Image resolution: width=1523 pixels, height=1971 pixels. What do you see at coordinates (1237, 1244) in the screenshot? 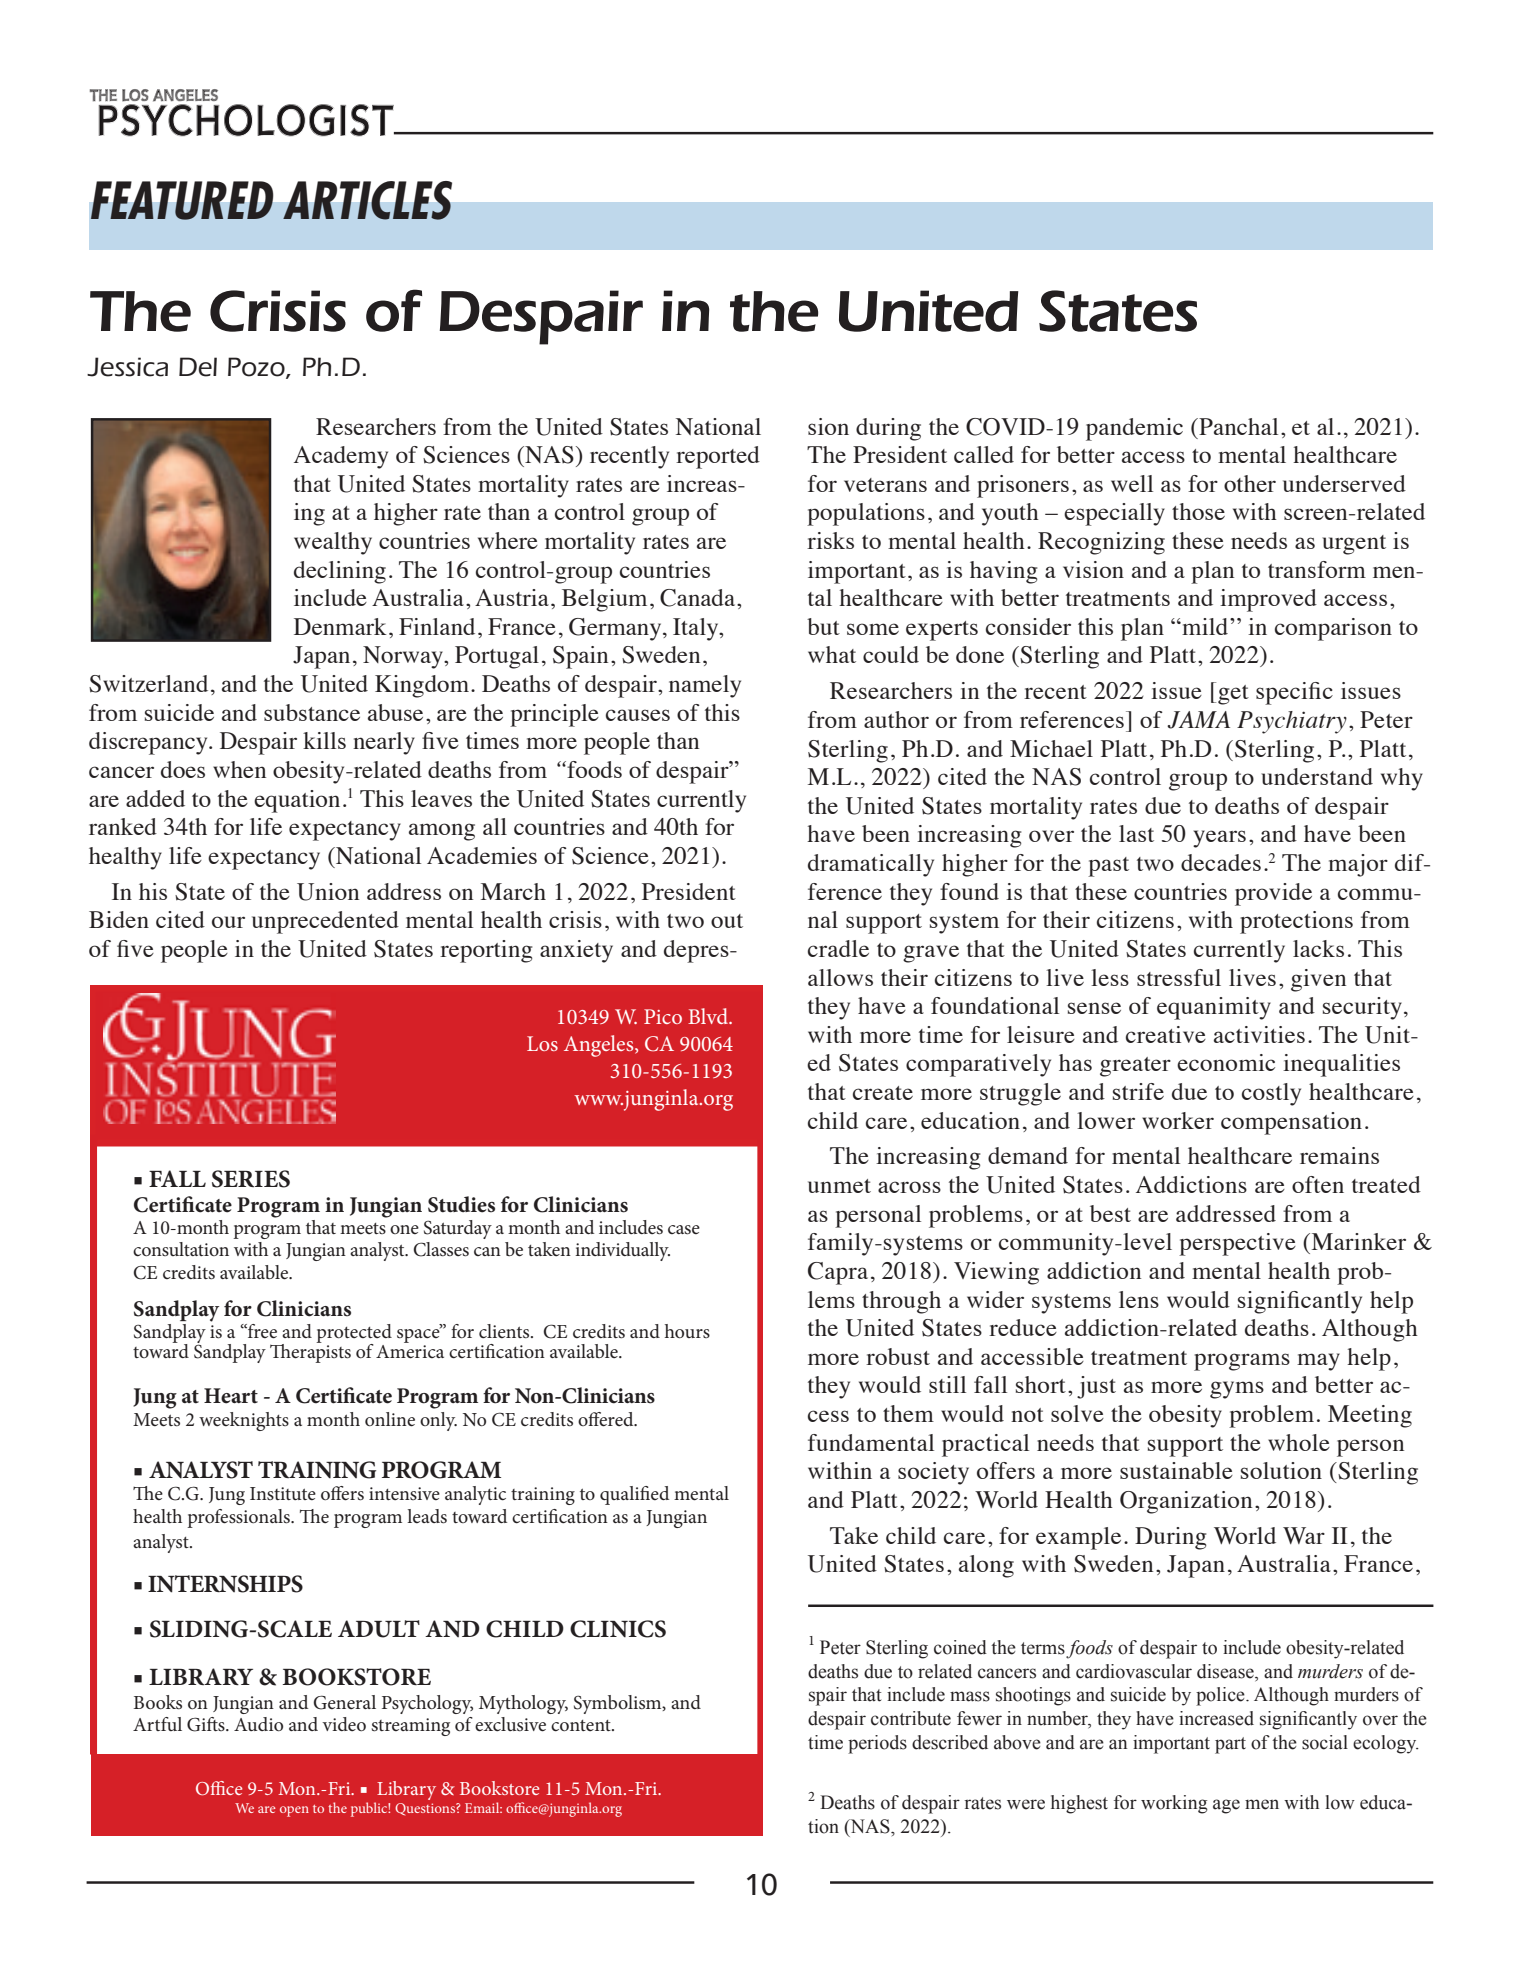
I see `perspective` at bounding box center [1237, 1244].
